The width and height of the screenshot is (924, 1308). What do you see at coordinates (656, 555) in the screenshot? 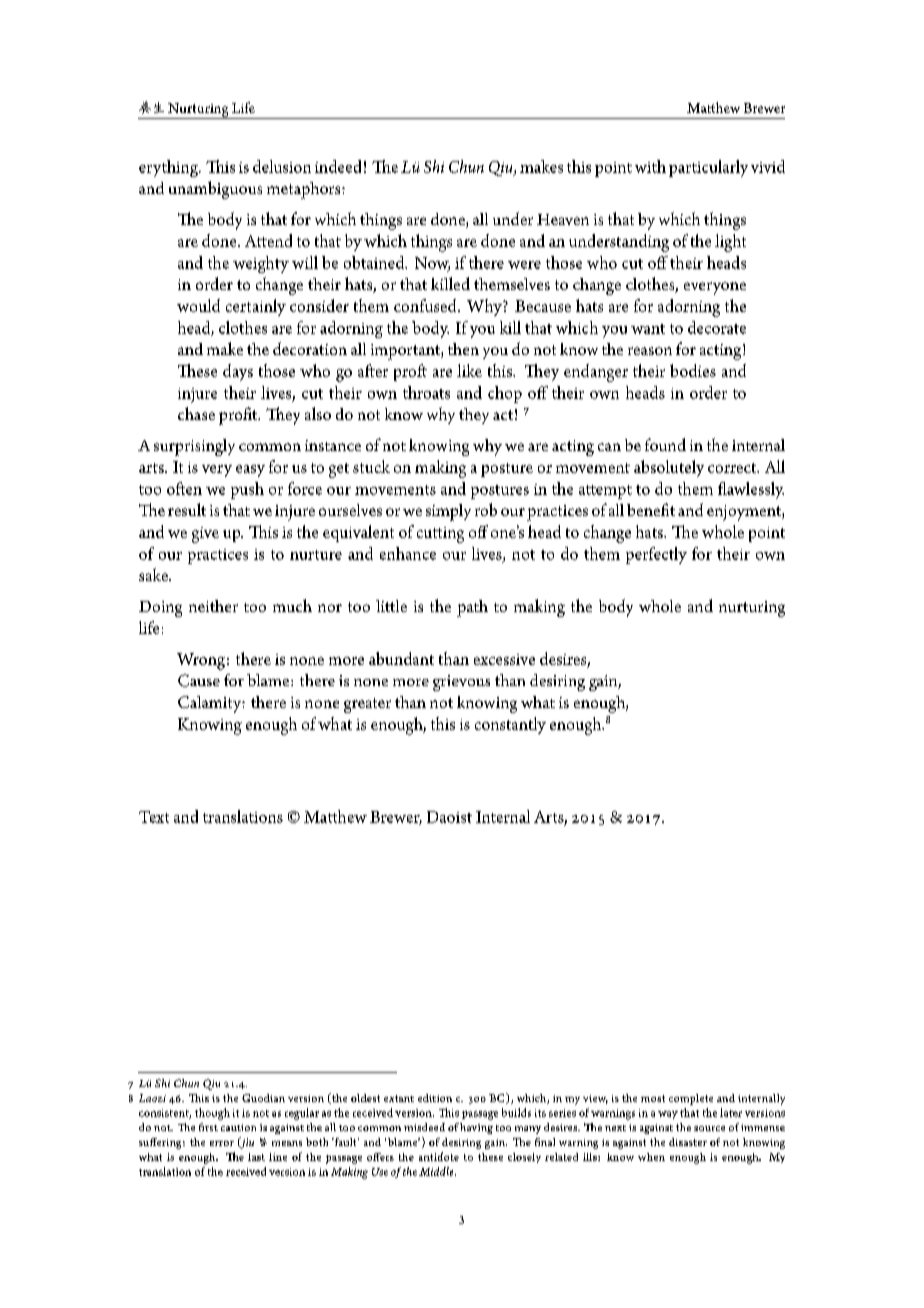
I see `perfectly` at bounding box center [656, 555].
